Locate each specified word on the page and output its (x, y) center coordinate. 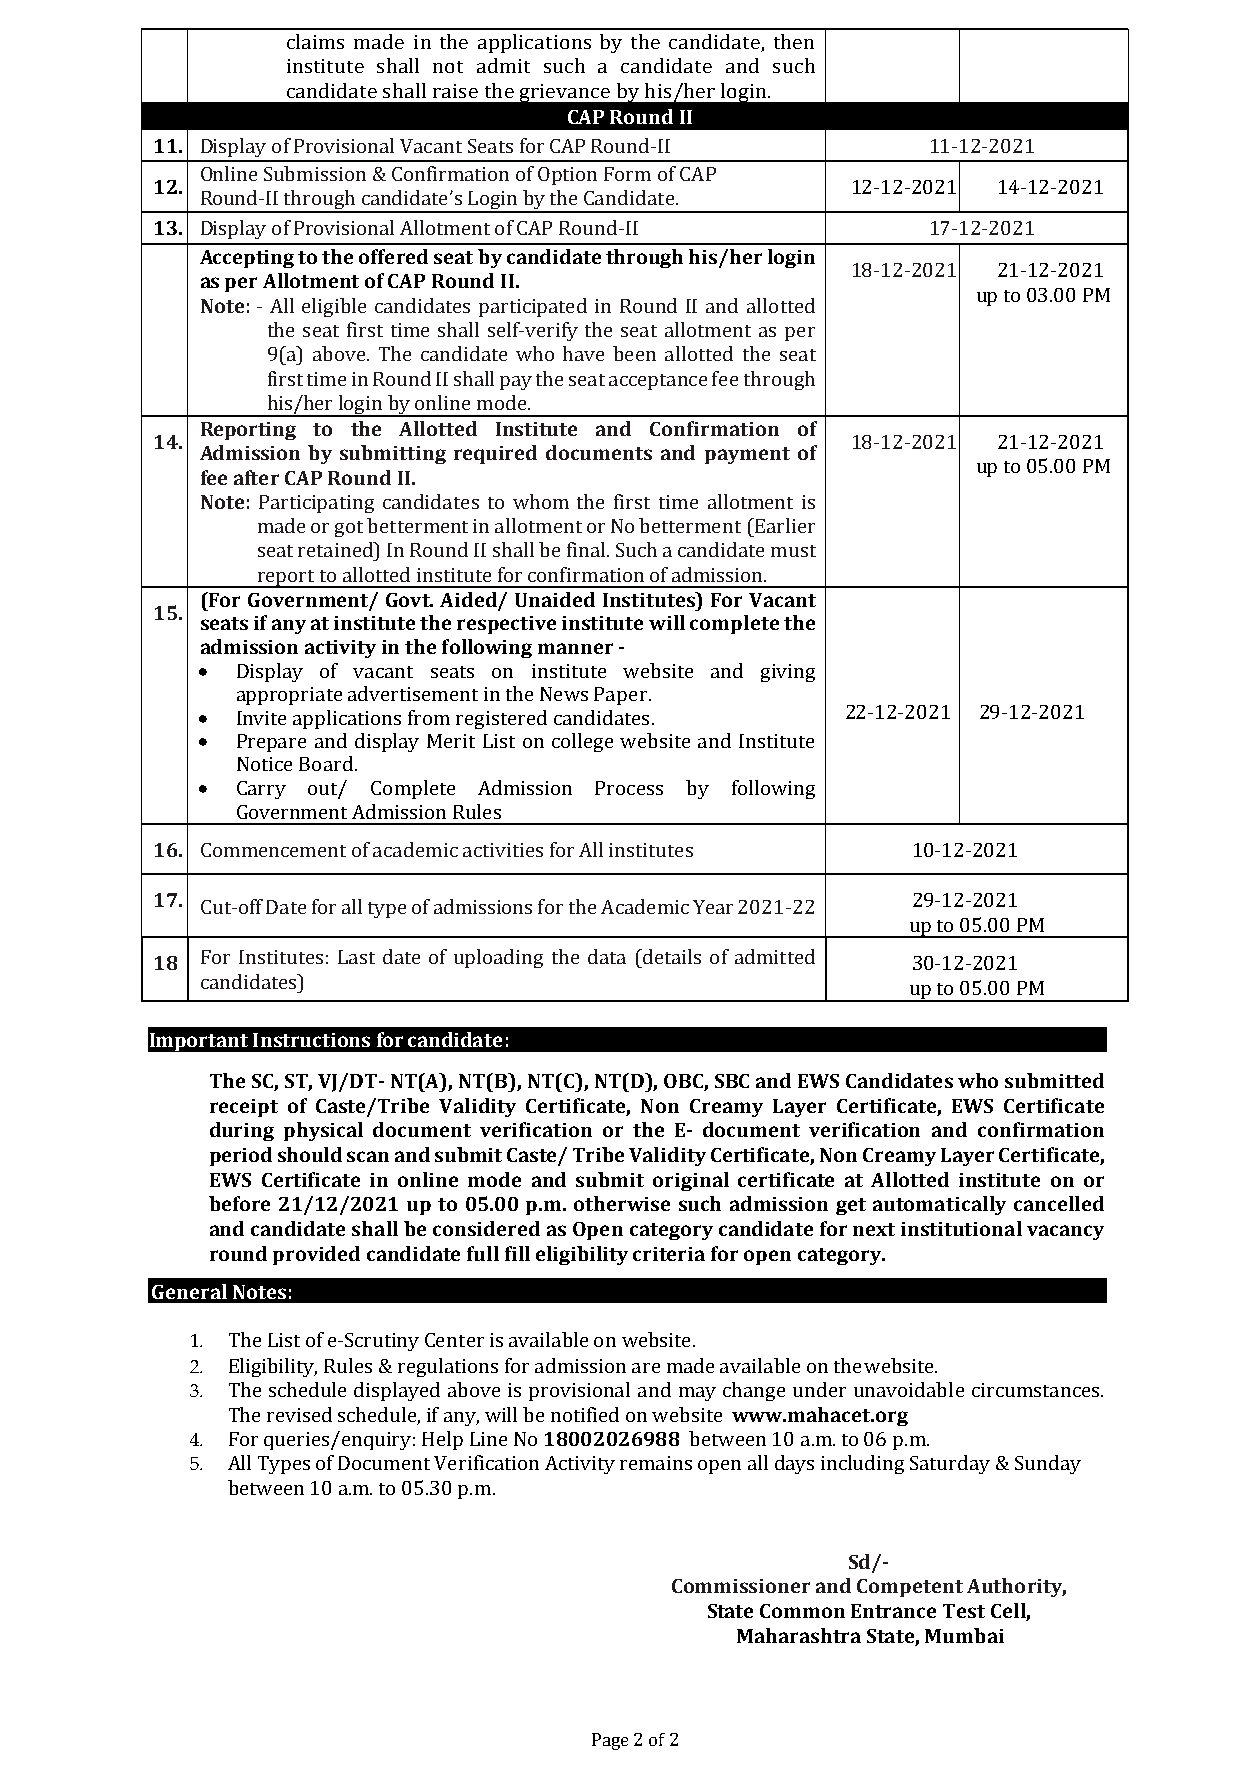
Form (627, 174)
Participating (316, 504)
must (793, 551)
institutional (961, 1228)
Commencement (273, 850)
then (794, 41)
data (607, 956)
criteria (669, 1254)
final (586, 549)
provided (316, 1255)
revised (299, 1414)
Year (713, 907)
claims (315, 41)
